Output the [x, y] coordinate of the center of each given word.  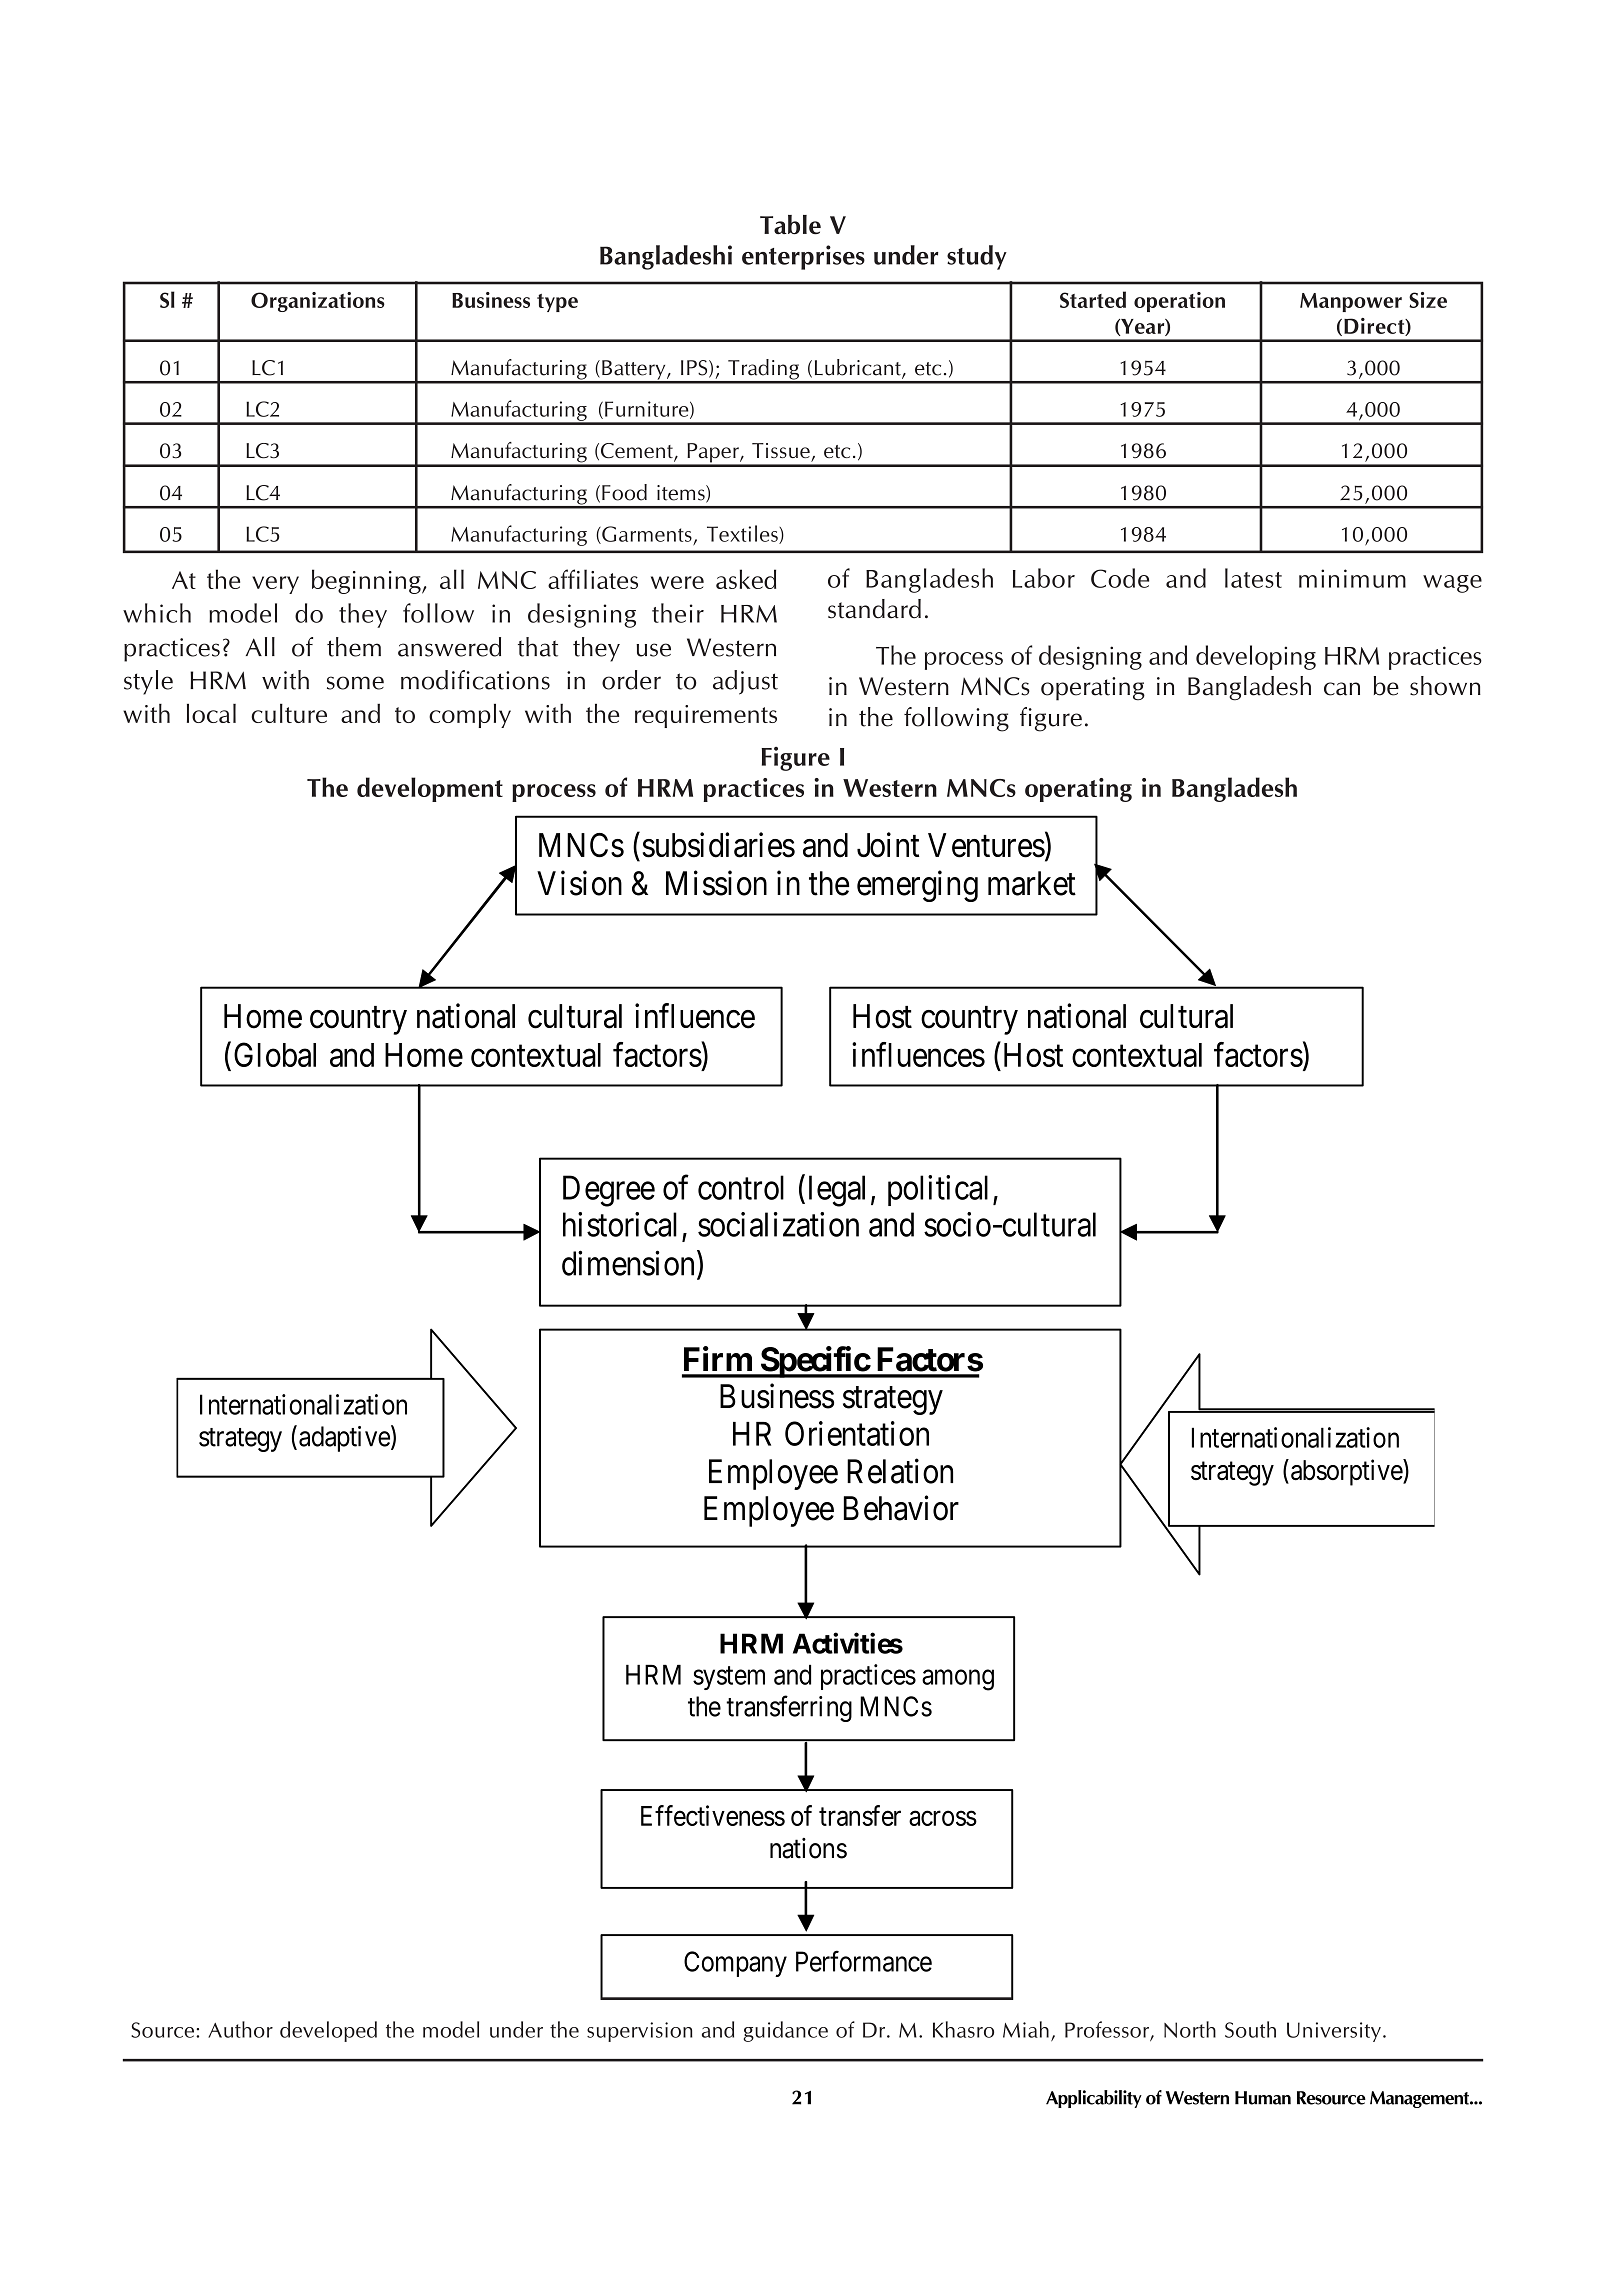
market [1032, 883]
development [430, 789]
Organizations [318, 302]
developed [328, 2031]
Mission [716, 883]
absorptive [1347, 1472]
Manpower [1351, 302]
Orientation [857, 1433]
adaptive [344, 1439]
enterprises [803, 257]
